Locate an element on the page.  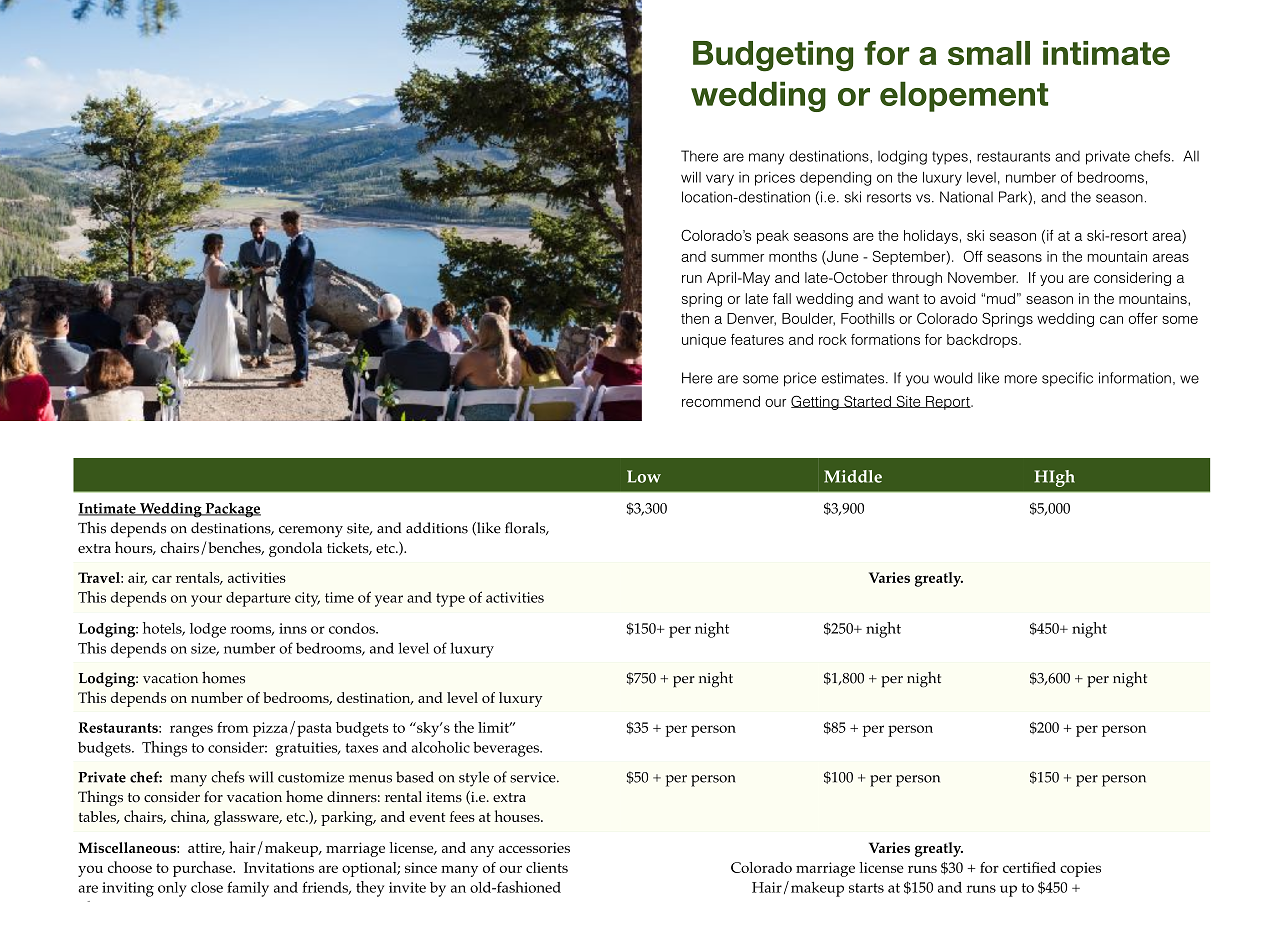
vary is located at coordinates (720, 180).
